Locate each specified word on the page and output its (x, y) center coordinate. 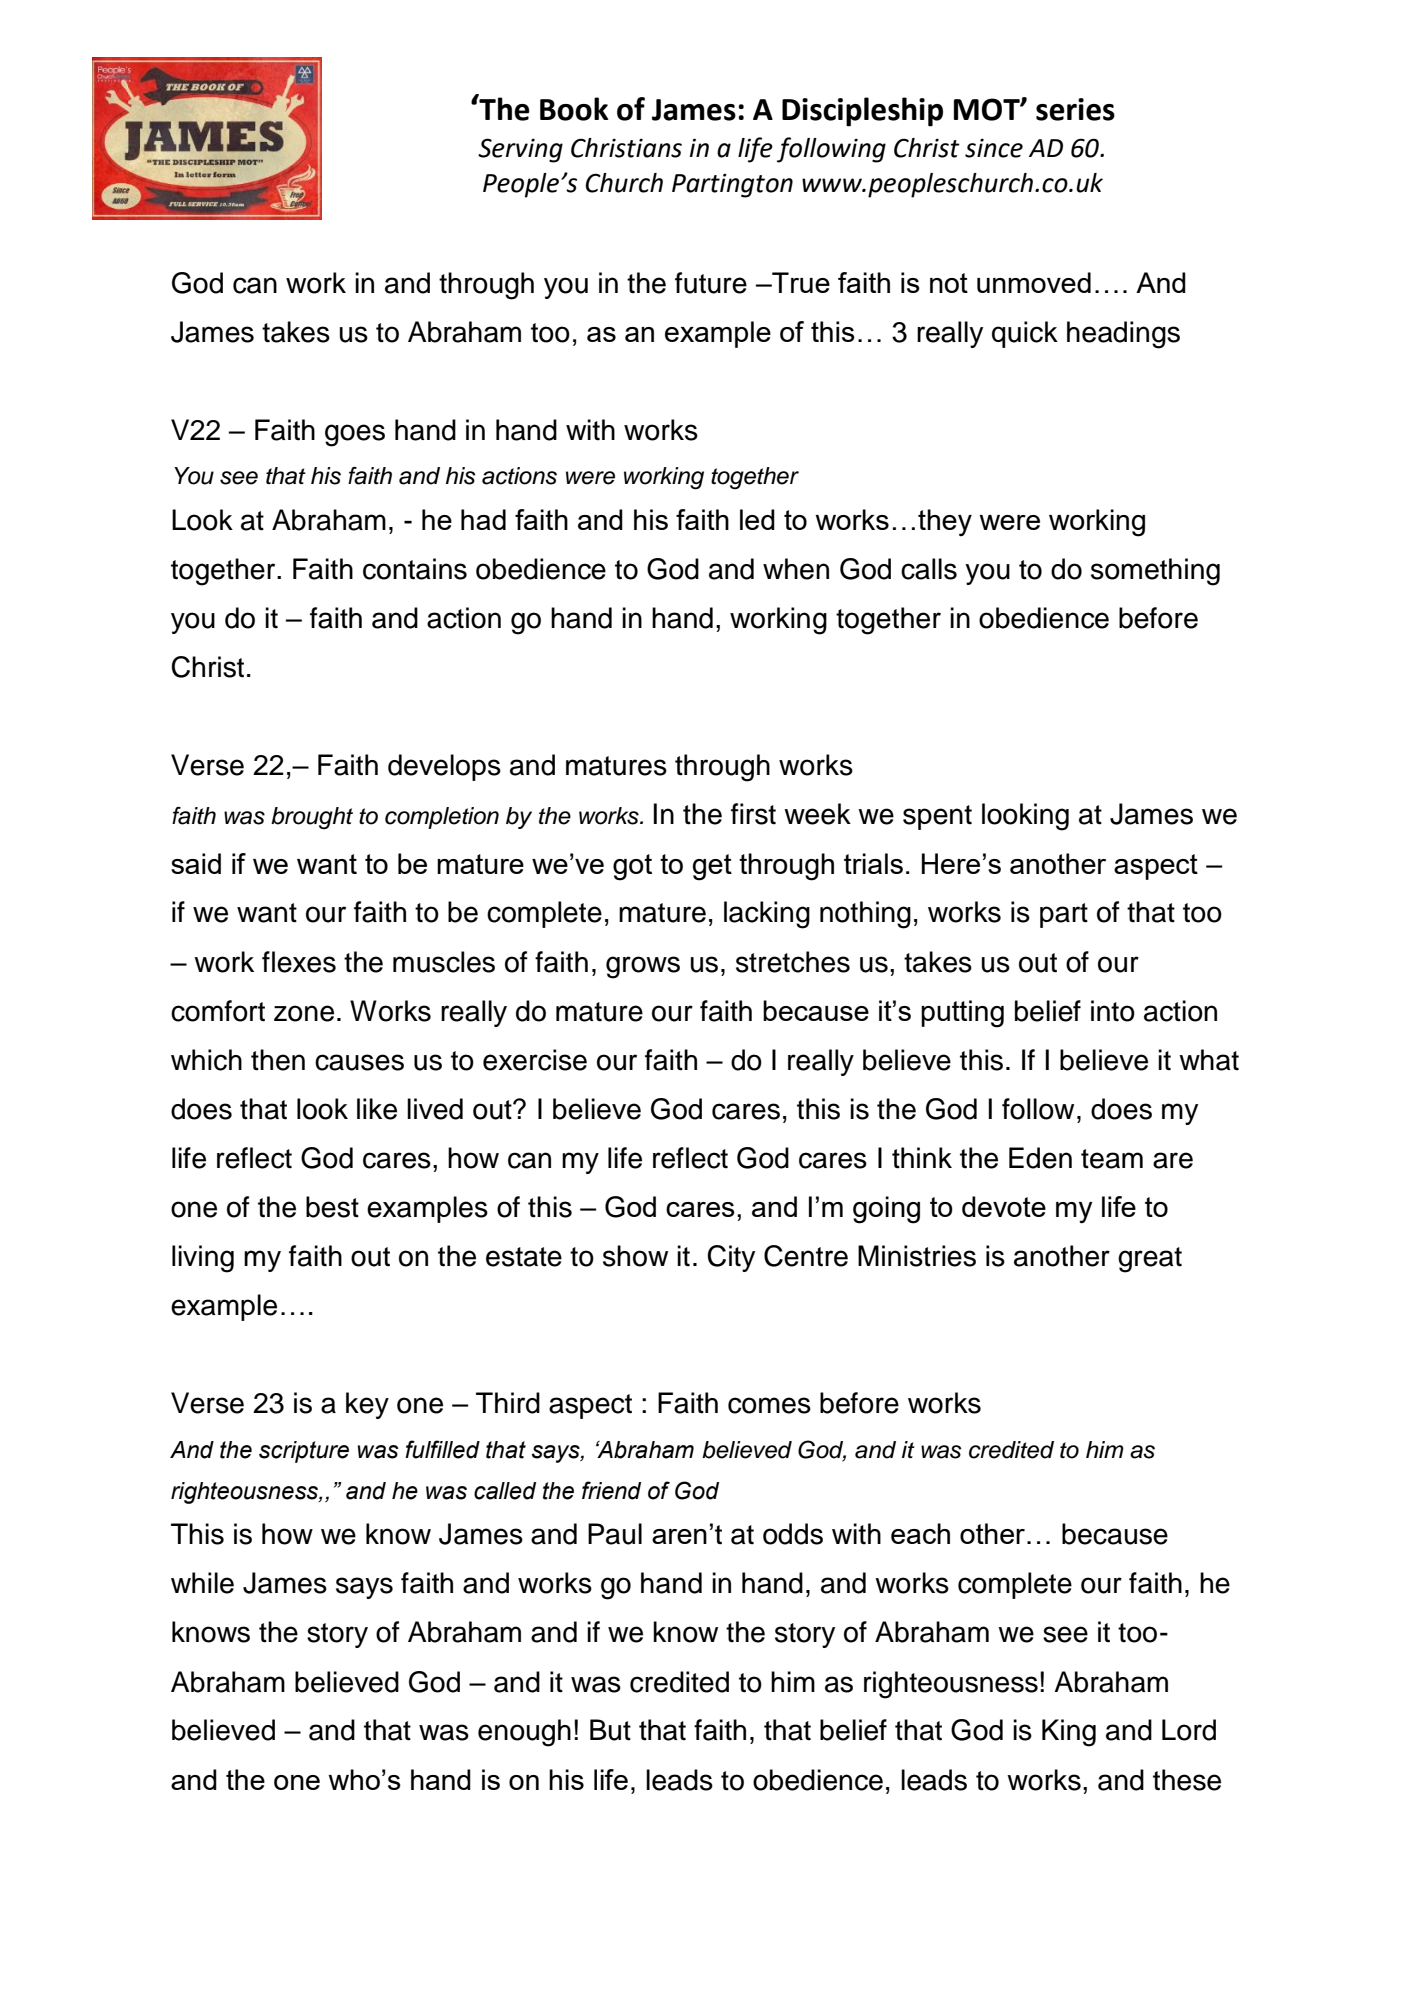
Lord (1189, 1730)
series (1075, 109)
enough (524, 1733)
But (610, 1730)
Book (574, 109)
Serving (520, 150)
